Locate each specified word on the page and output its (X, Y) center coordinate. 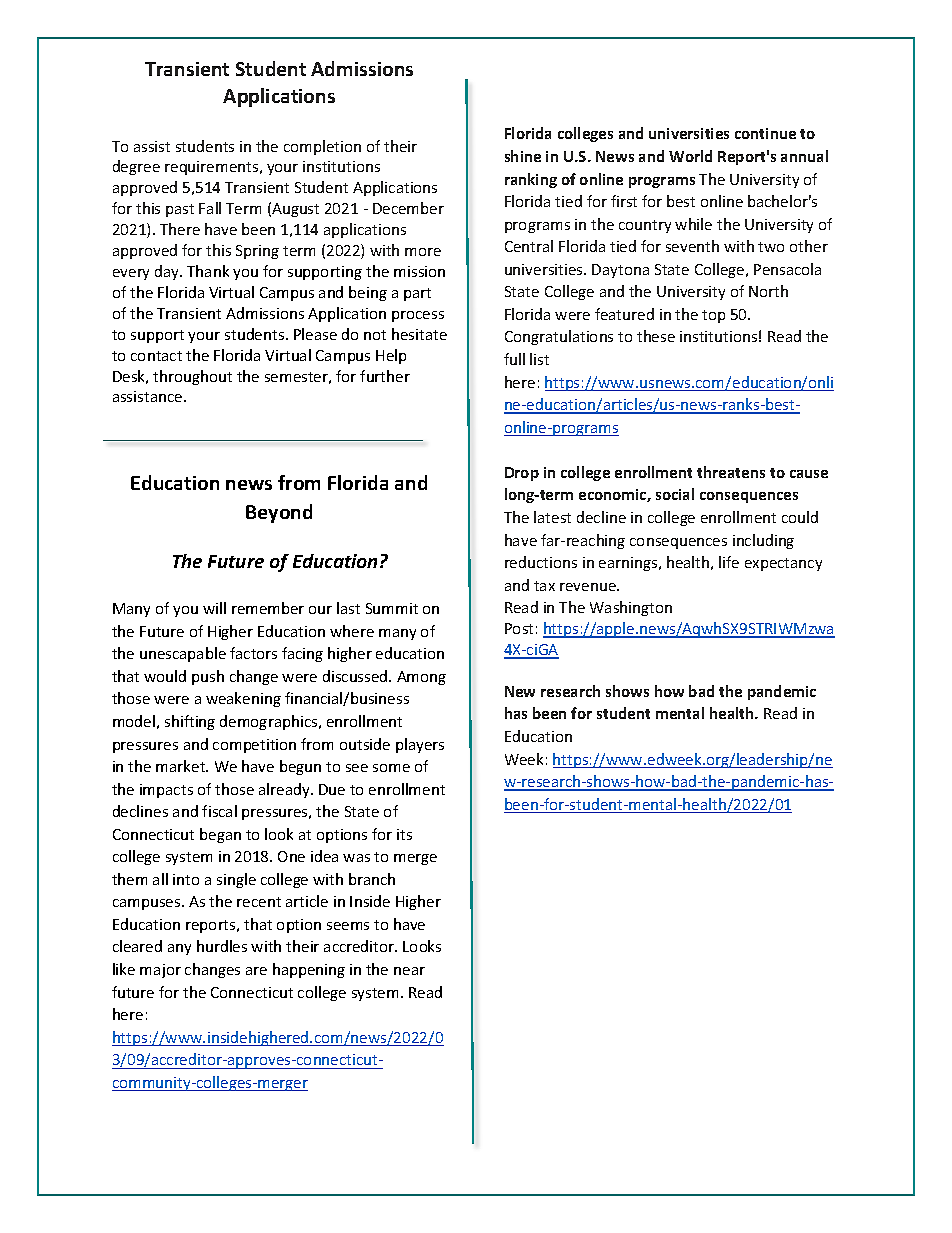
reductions (541, 562)
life (729, 562)
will (214, 608)
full (514, 359)
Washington (631, 608)
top (713, 316)
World (690, 156)
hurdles (222, 946)
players (420, 745)
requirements (213, 168)
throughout (192, 377)
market (182, 766)
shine (523, 156)
